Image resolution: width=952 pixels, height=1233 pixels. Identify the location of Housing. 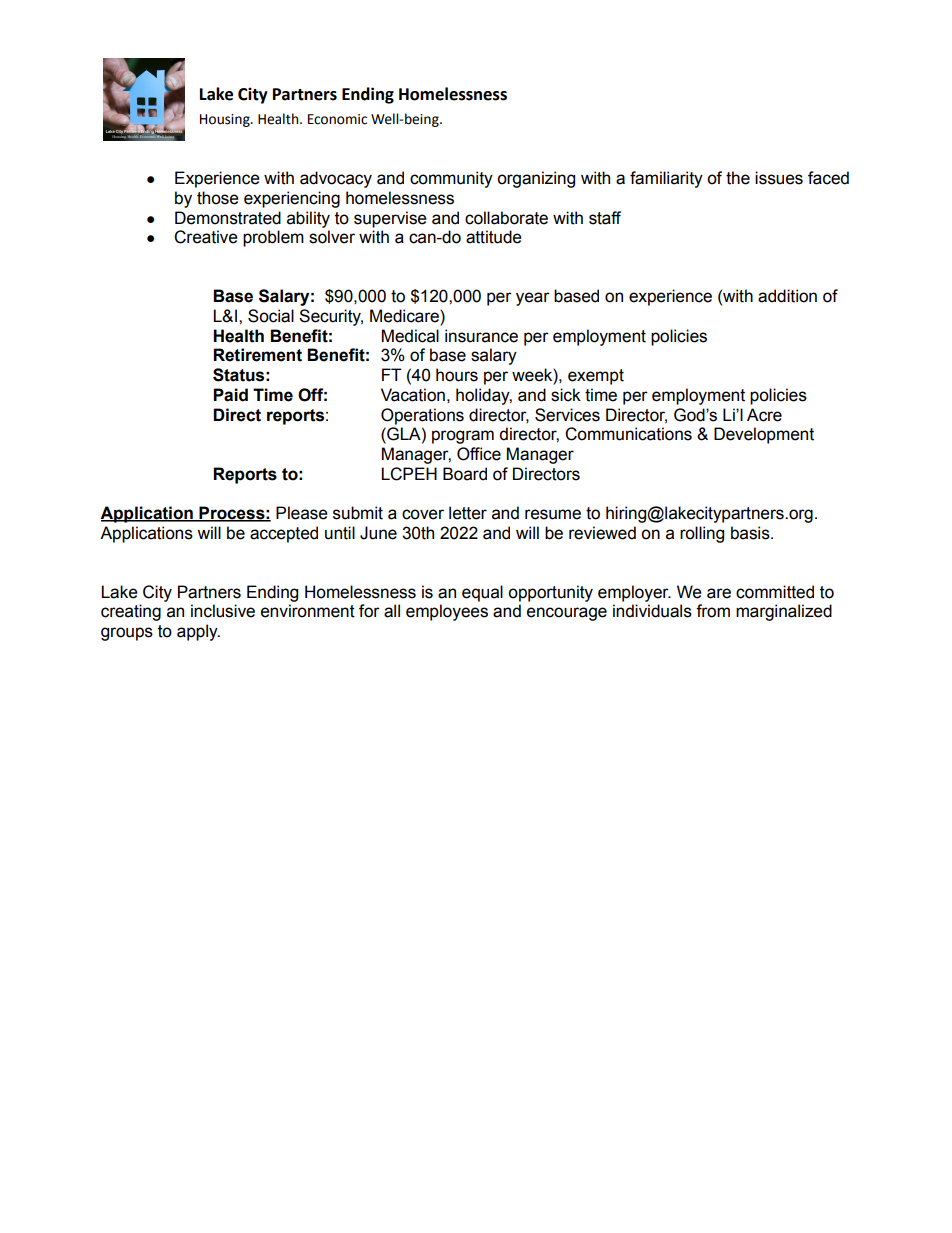
(226, 120).
